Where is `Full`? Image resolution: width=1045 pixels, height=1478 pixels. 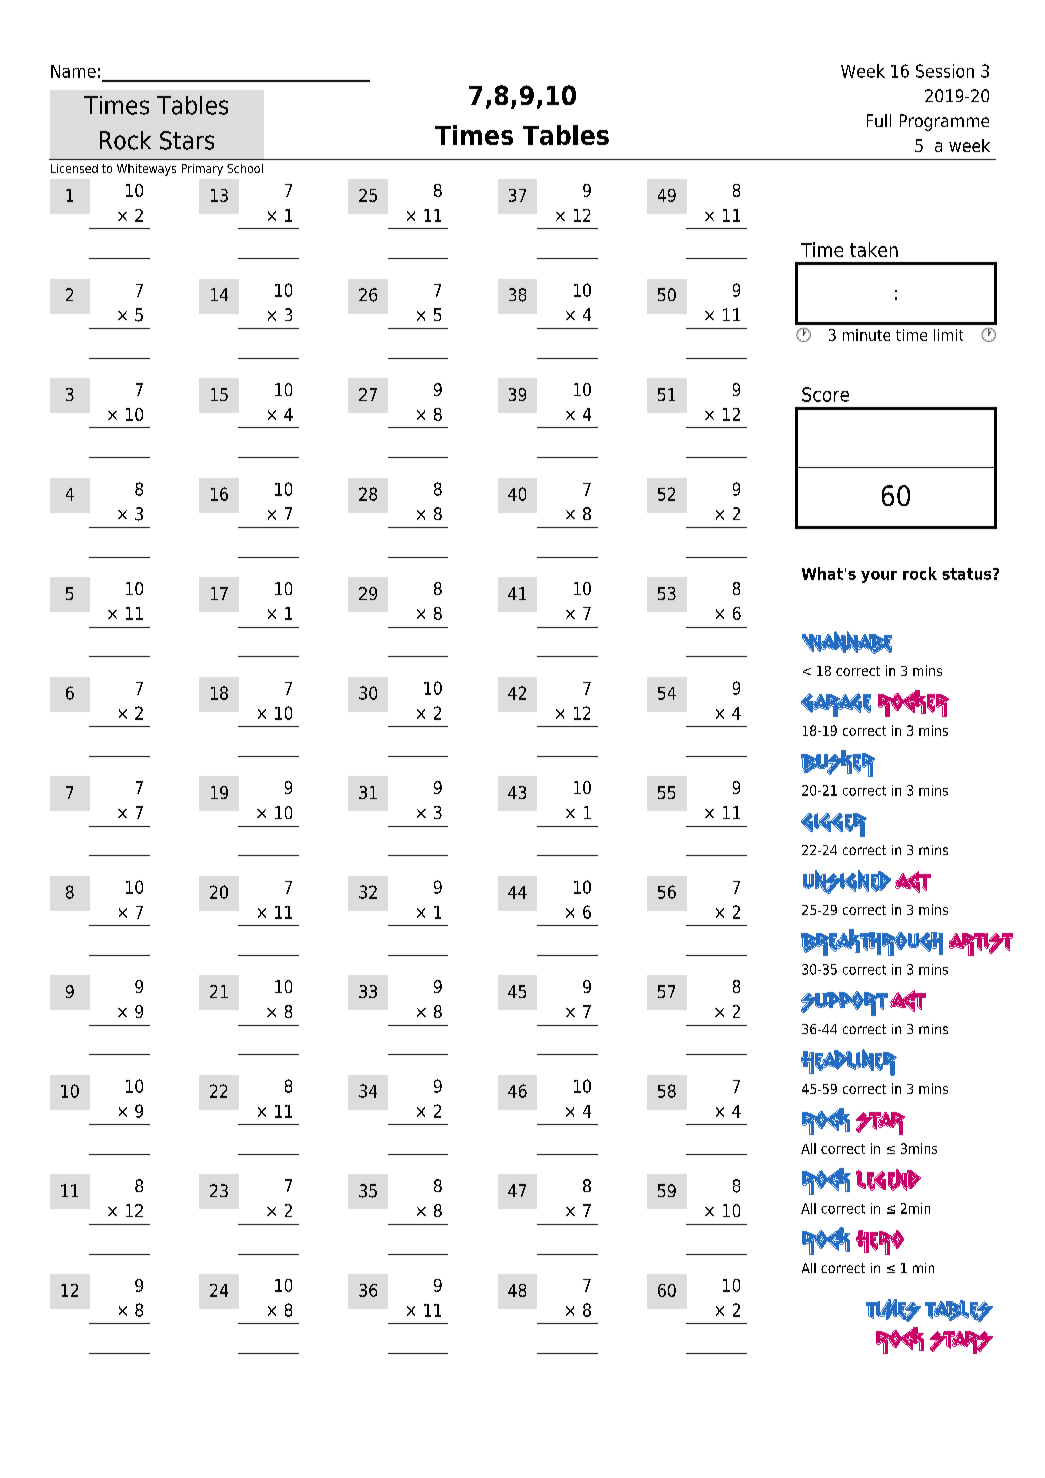
Full is located at coordinates (879, 120).
